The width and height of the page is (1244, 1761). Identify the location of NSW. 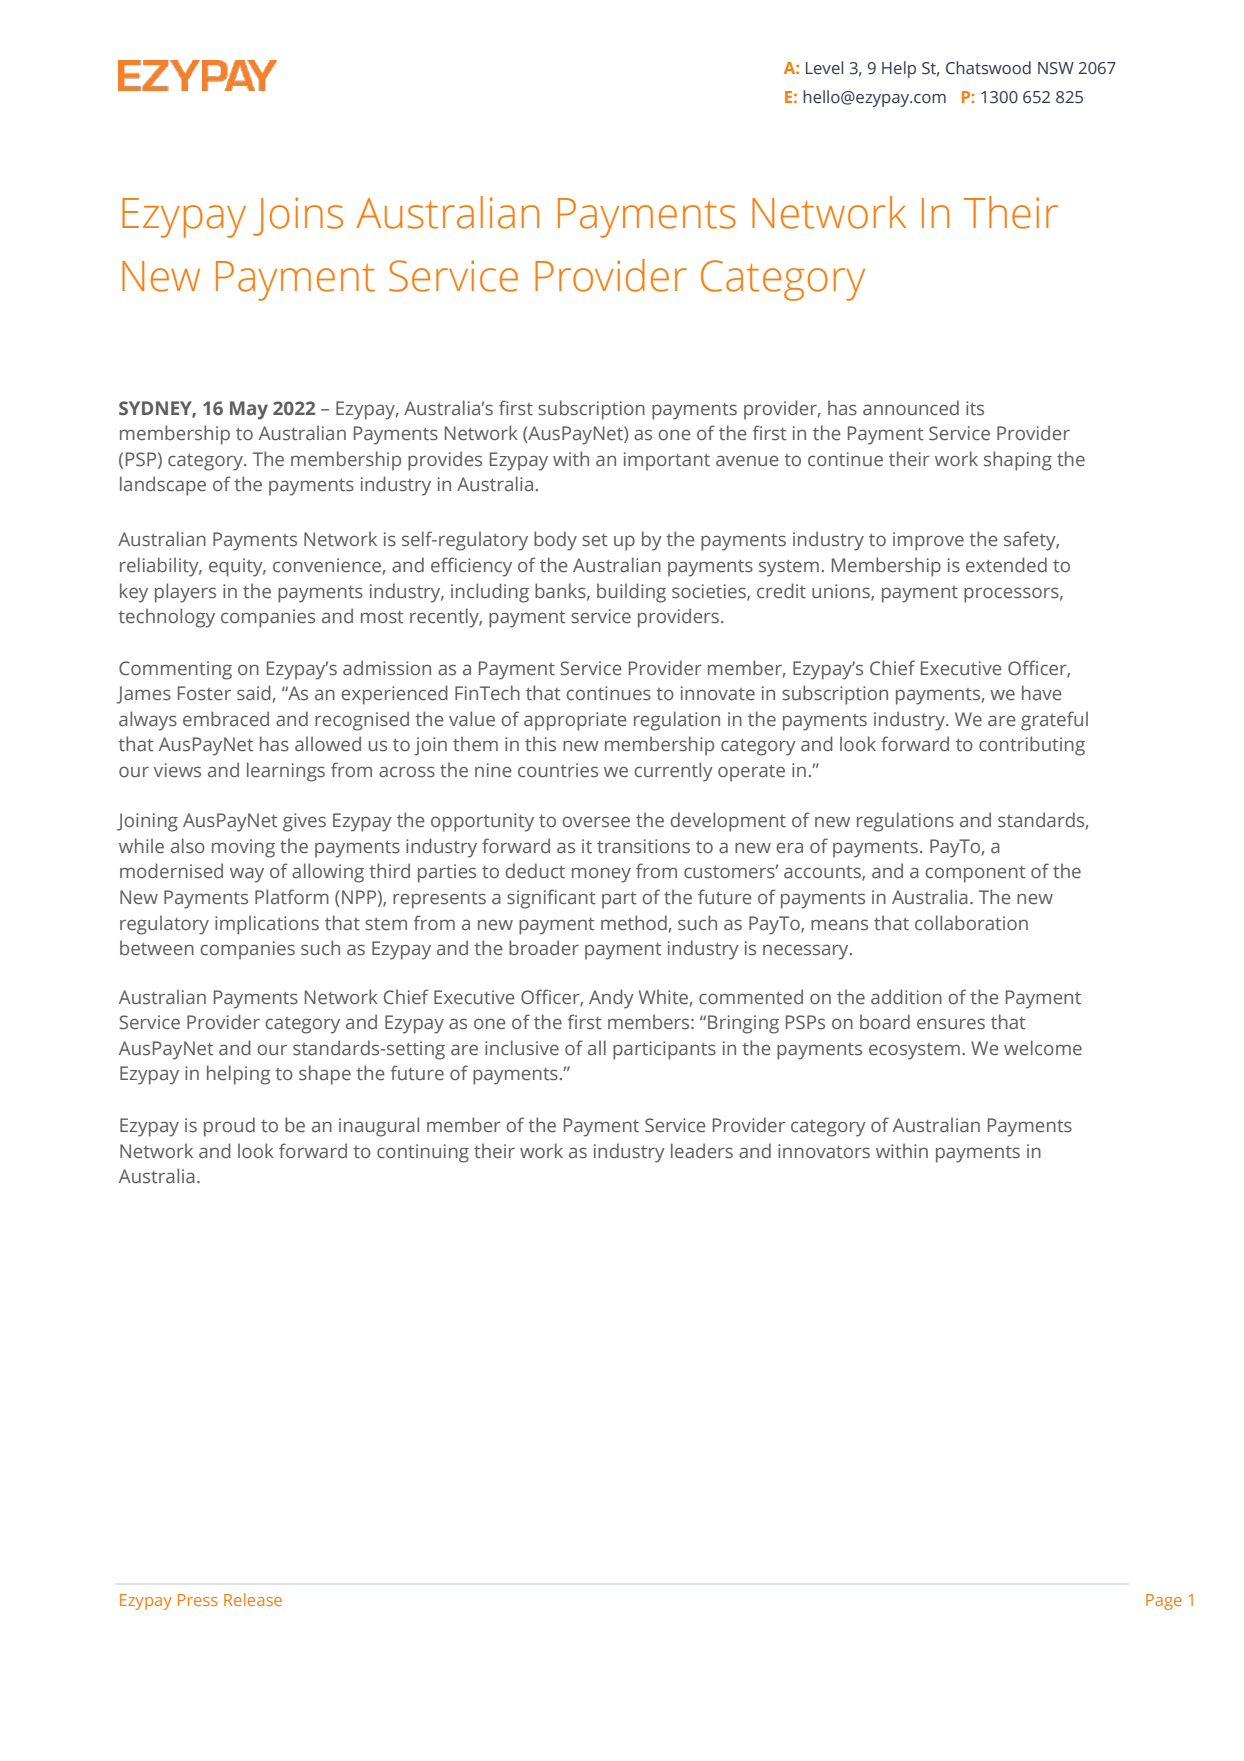
(1056, 68).
